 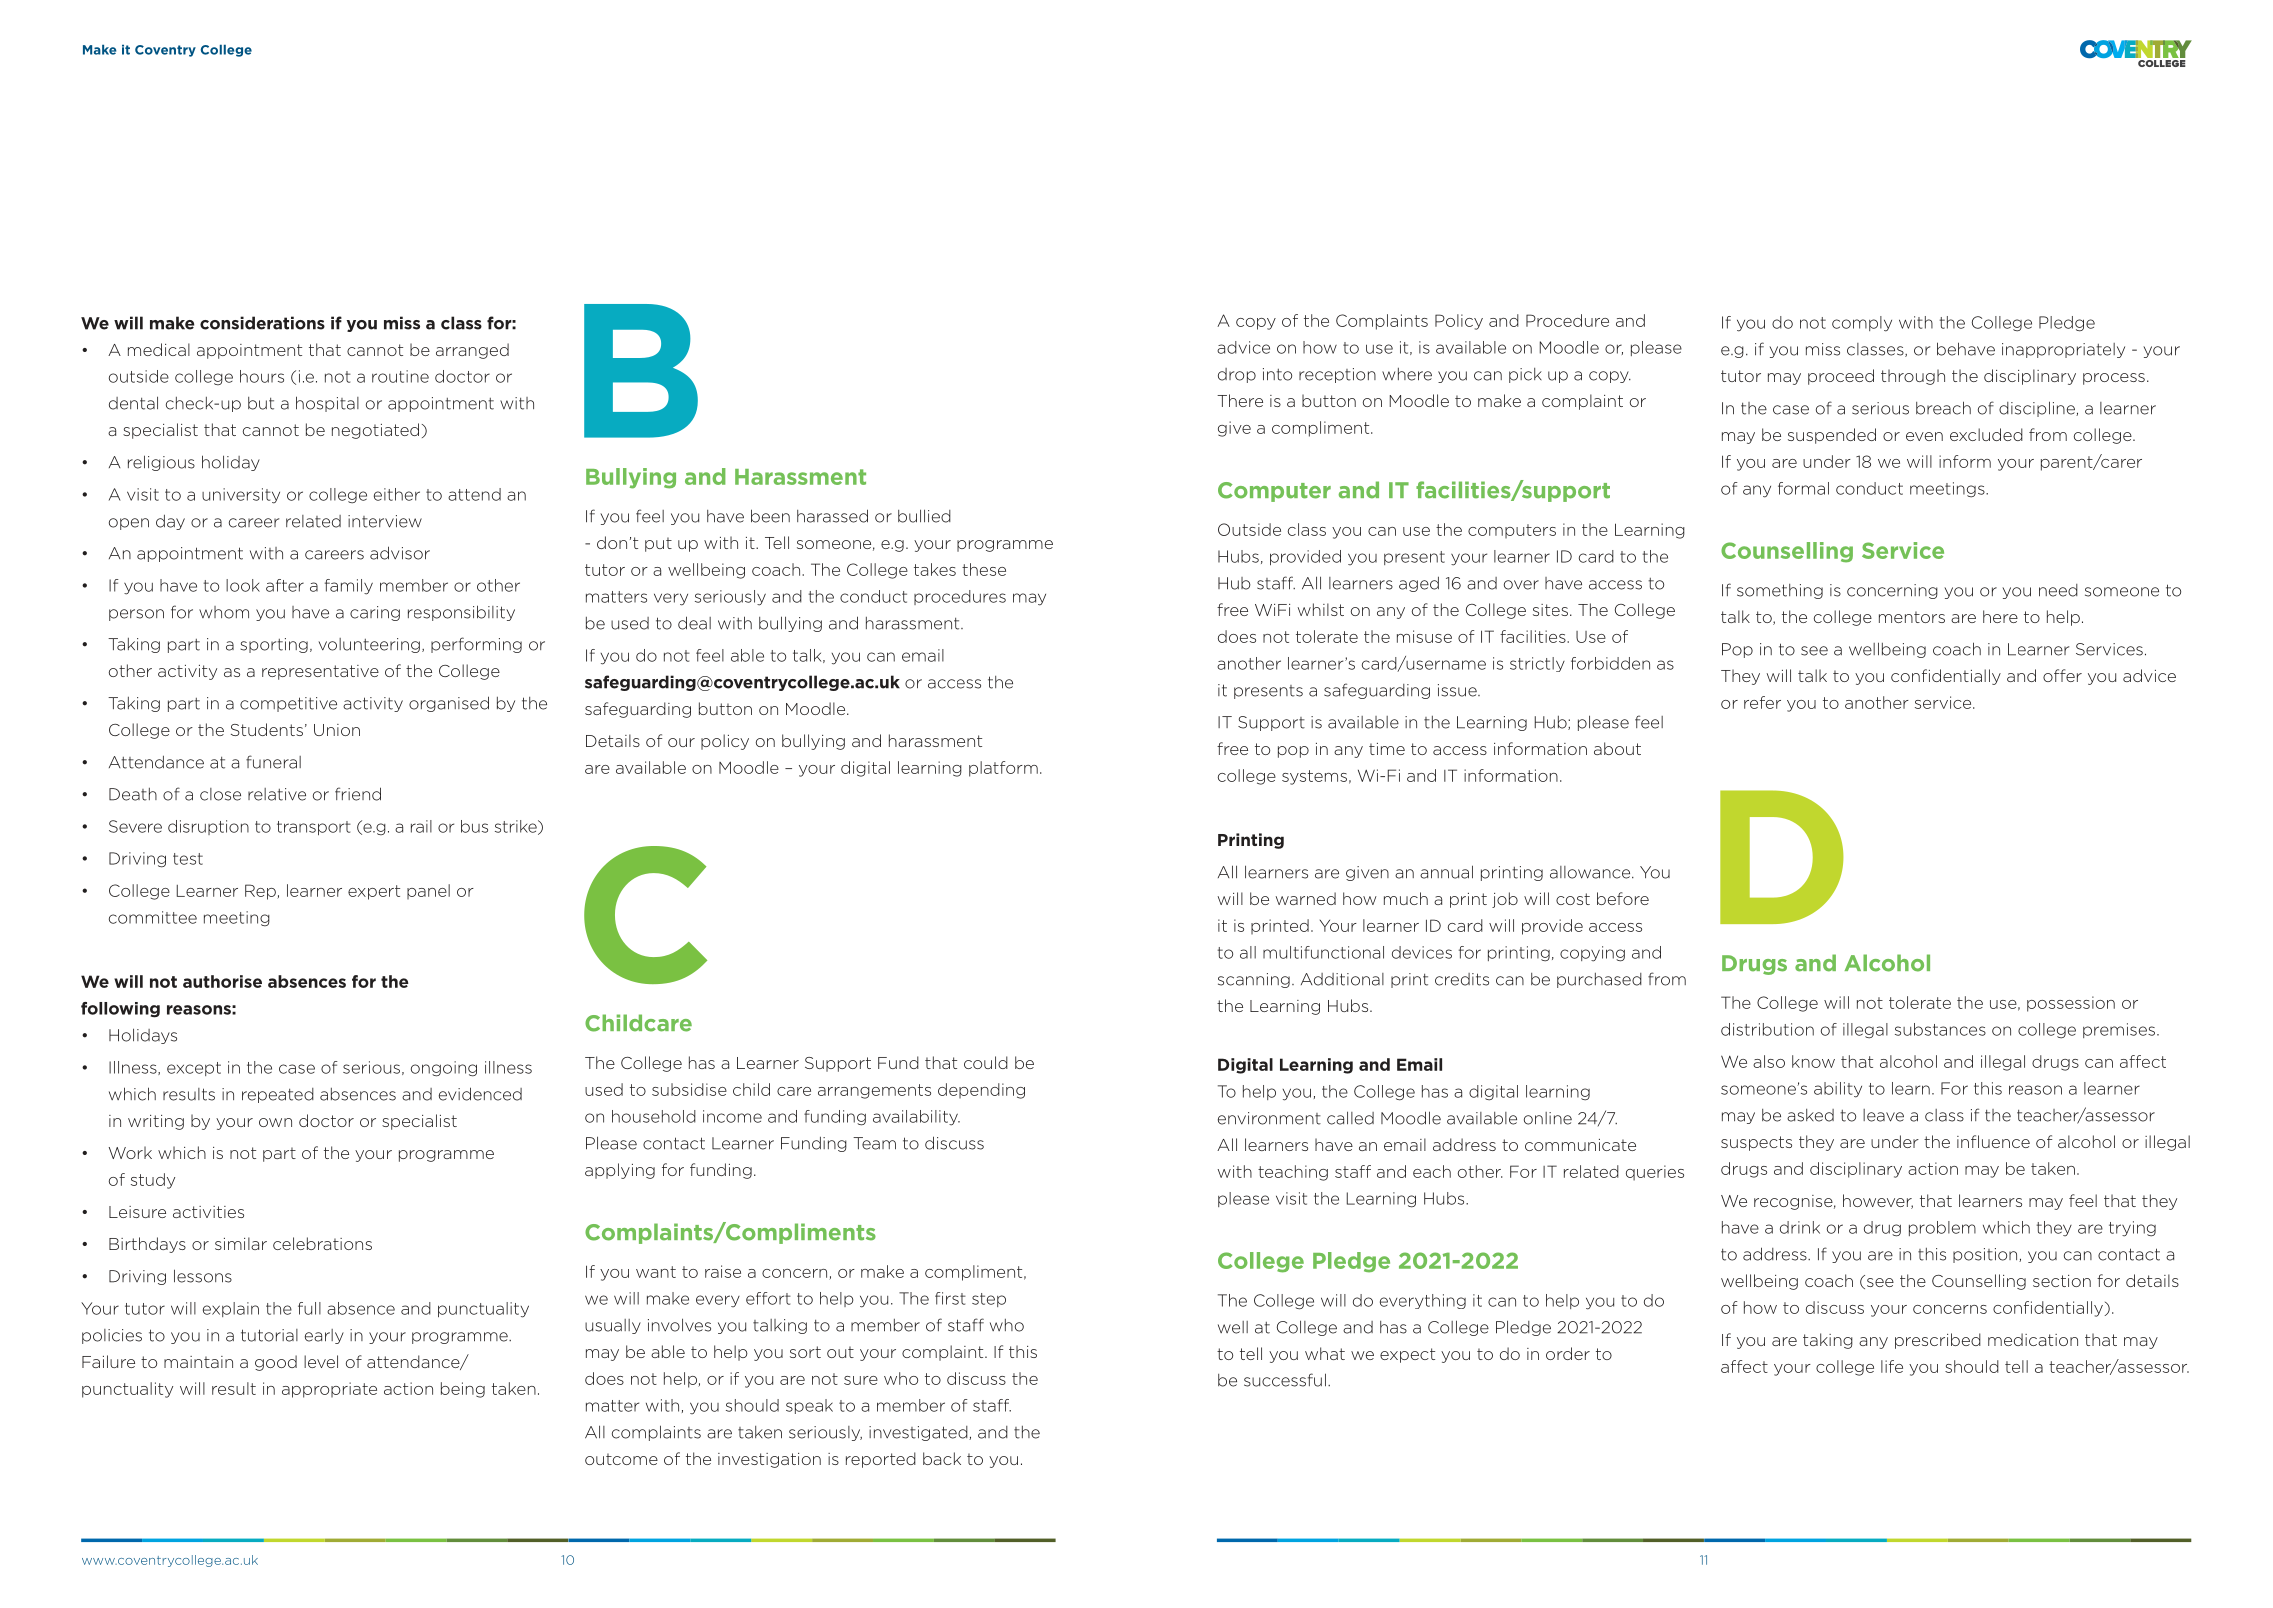 What do you see at coordinates (1321, 609) in the screenshot?
I see `whilst` at bounding box center [1321, 609].
